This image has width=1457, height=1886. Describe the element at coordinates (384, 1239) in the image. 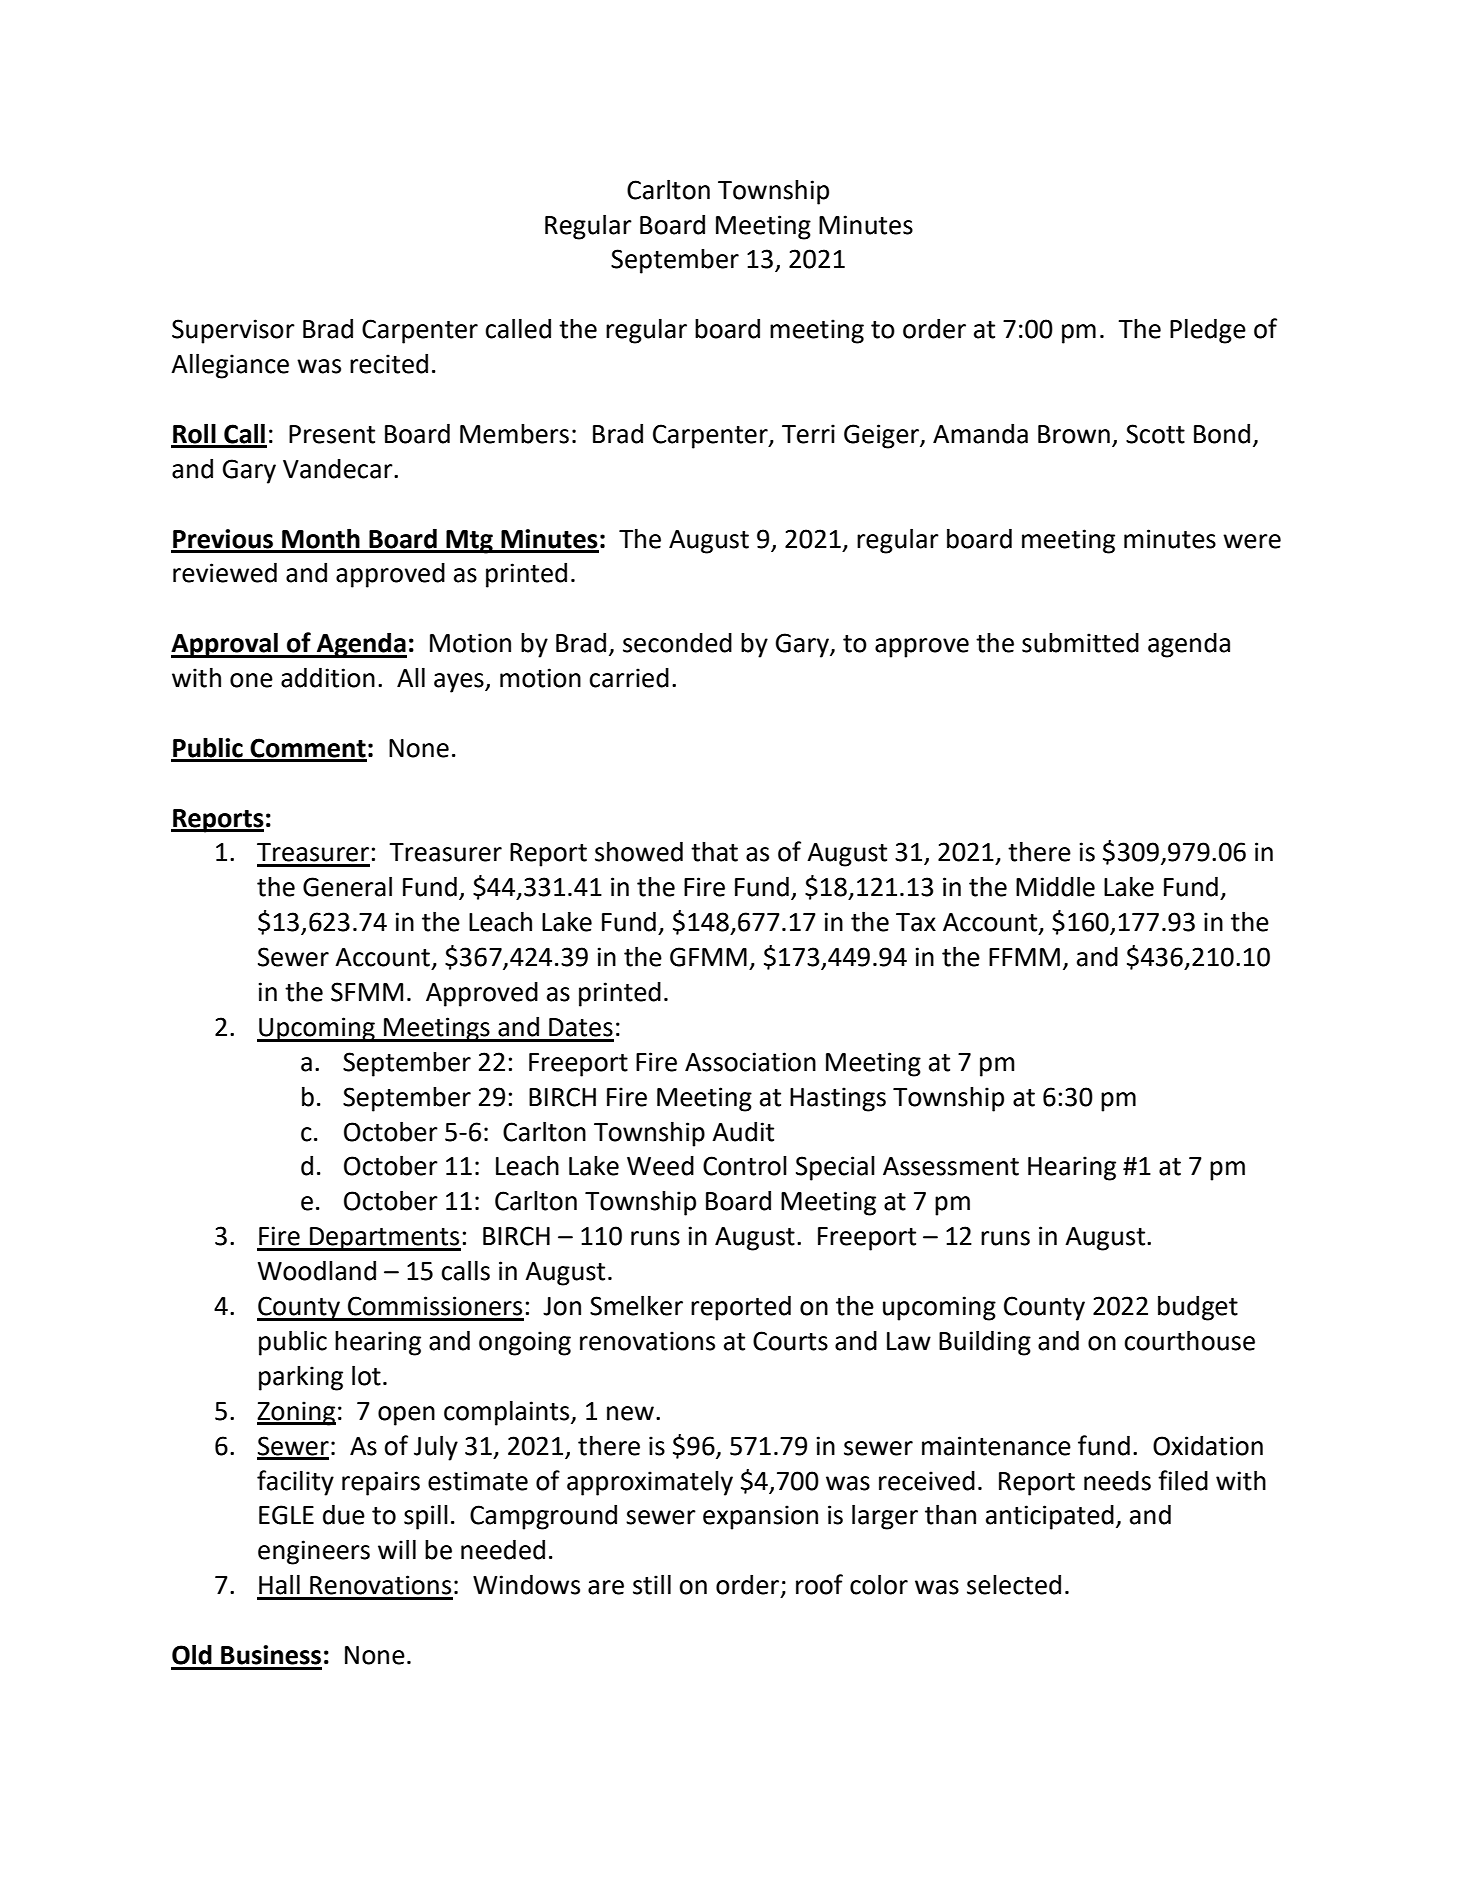

I see `Departments` at that location.
